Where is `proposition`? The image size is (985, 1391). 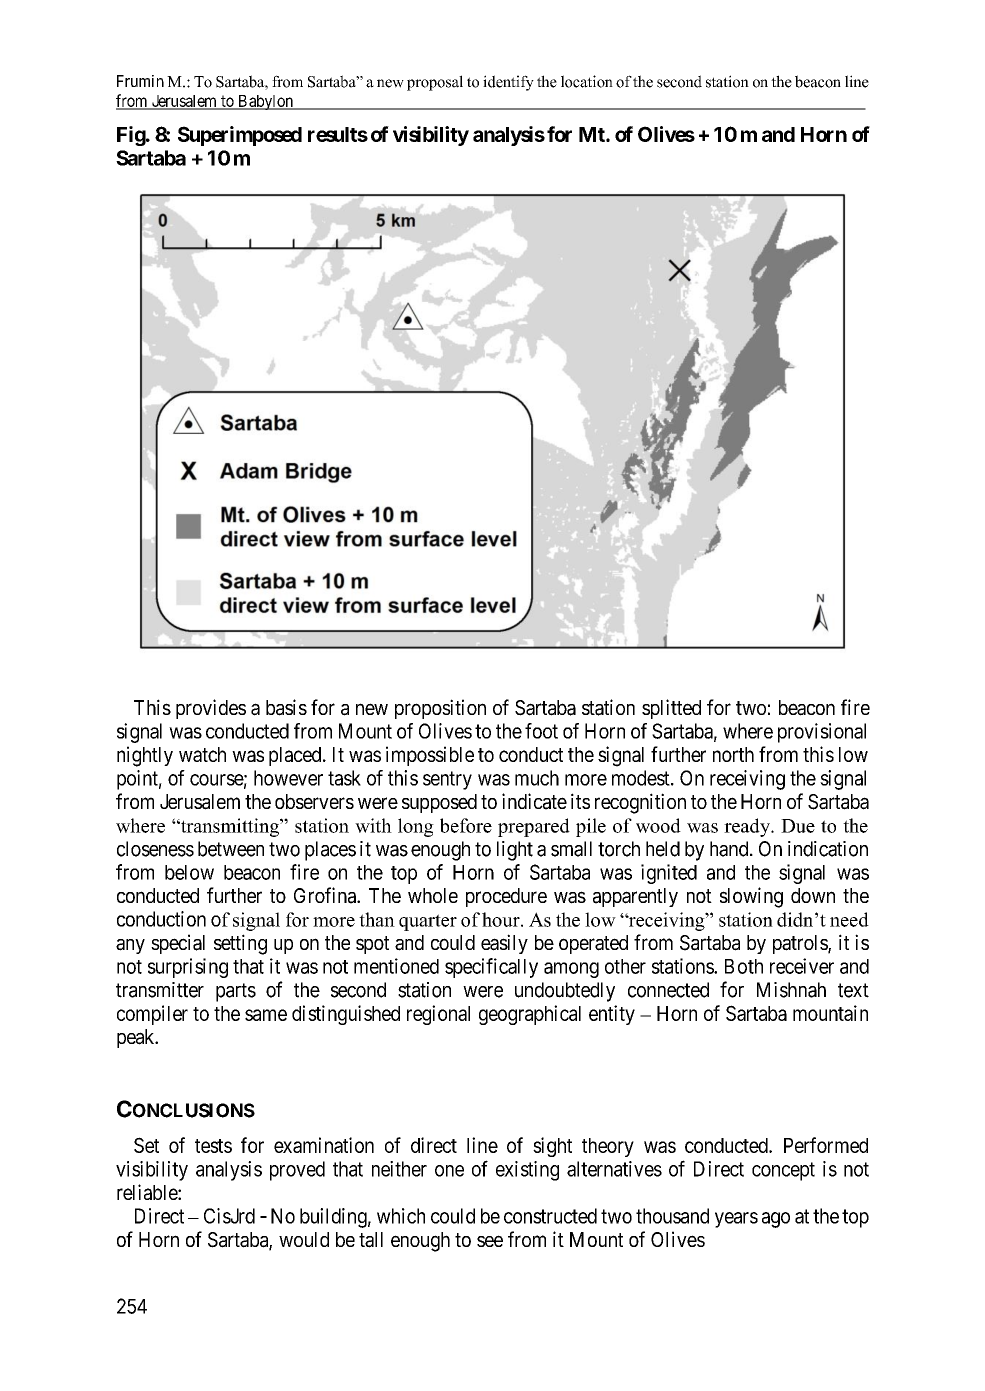 proposition is located at coordinates (440, 709).
